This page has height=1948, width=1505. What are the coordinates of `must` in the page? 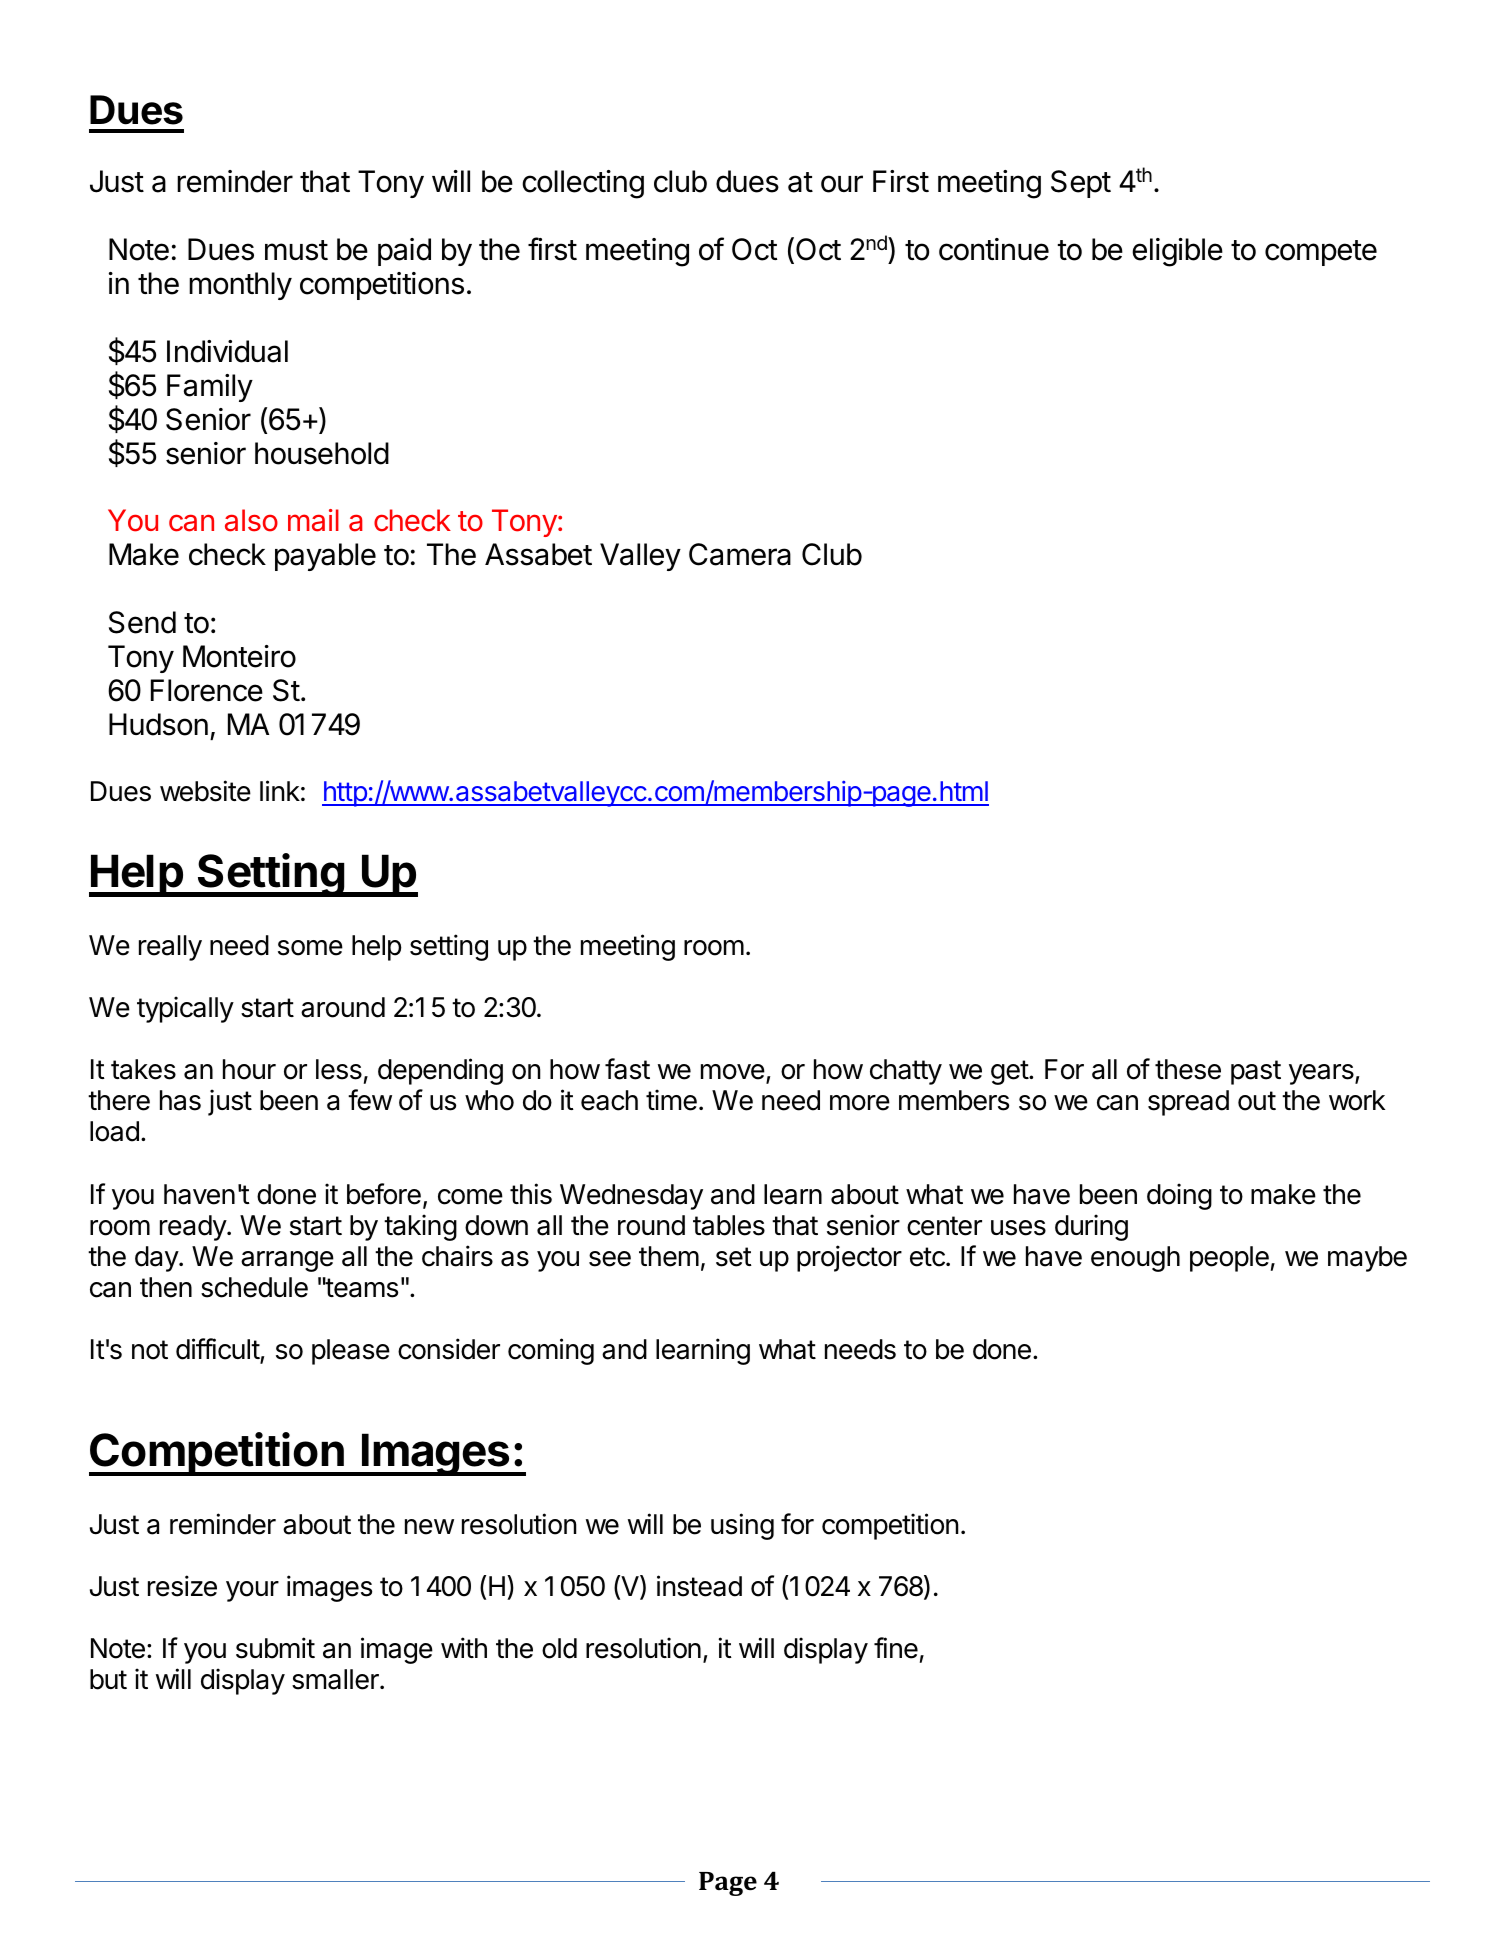 It's located at (296, 250).
